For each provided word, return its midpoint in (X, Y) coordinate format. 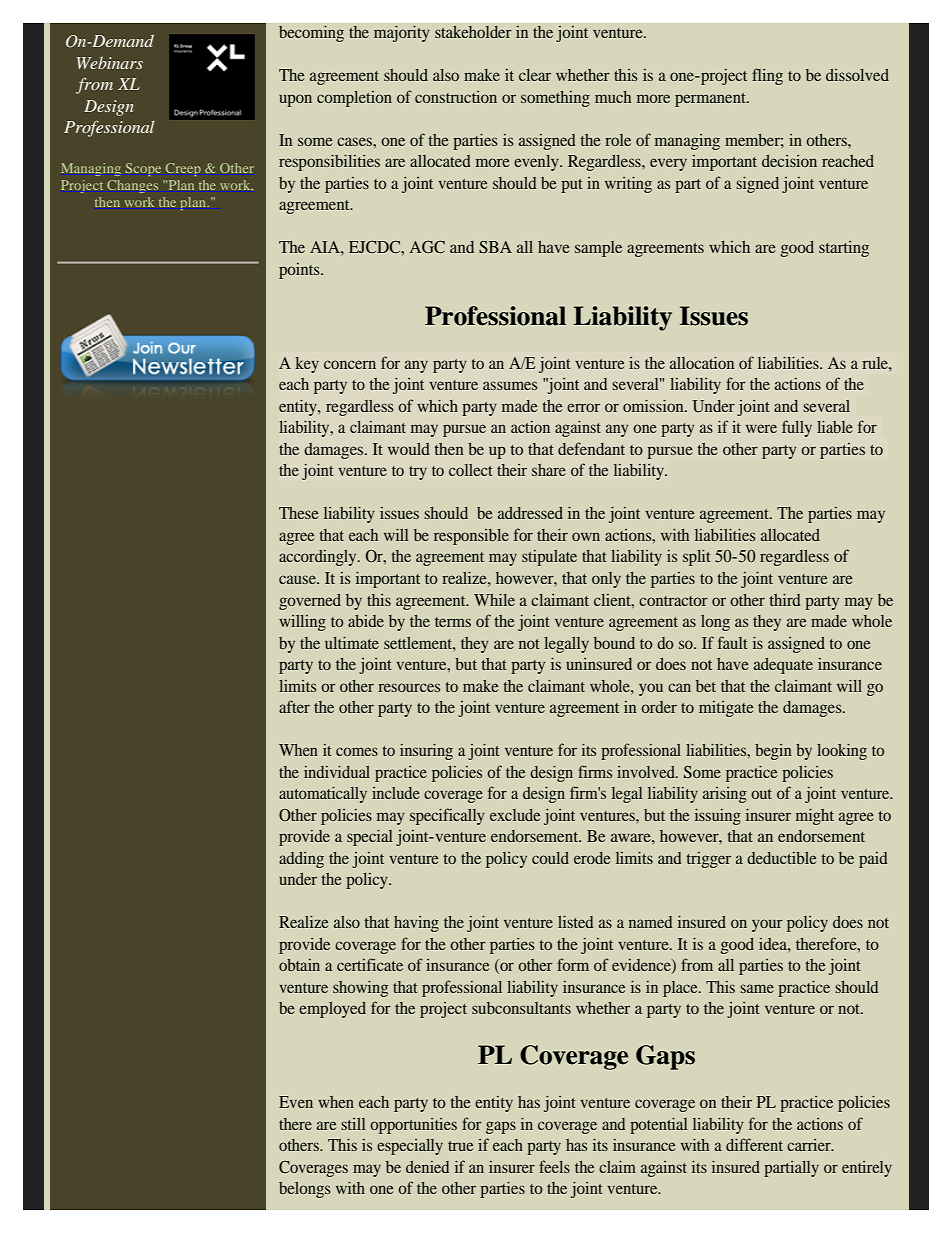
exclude (515, 815)
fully (797, 428)
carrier (810, 1145)
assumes (510, 385)
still (353, 1124)
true (460, 1146)
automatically (323, 794)
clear (535, 75)
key (307, 365)
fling (767, 76)
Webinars (110, 63)
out (761, 794)
